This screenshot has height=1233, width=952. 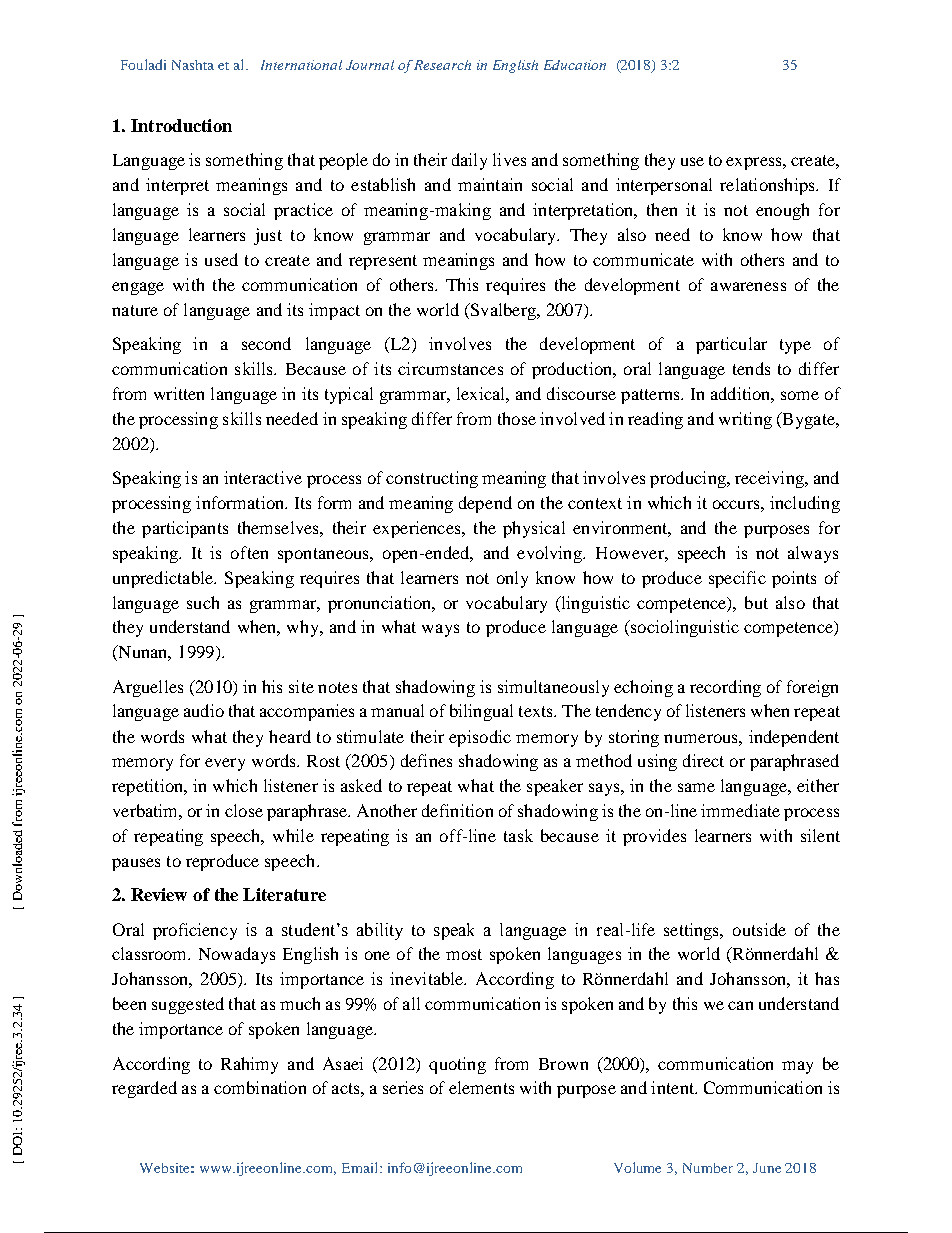 What do you see at coordinates (442, 65) in the screenshot?
I see `Research` at bounding box center [442, 65].
